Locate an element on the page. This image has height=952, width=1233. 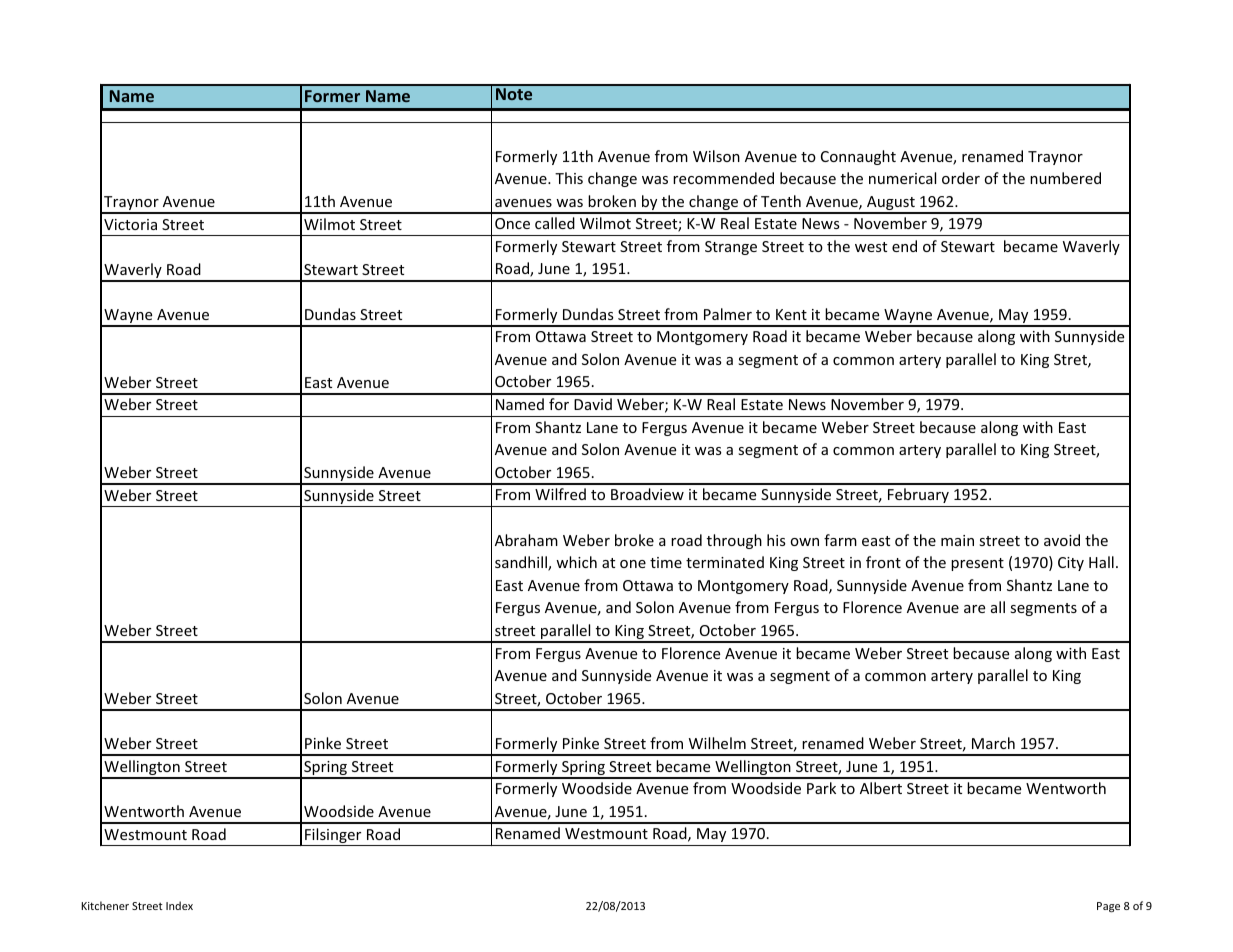
are is located at coordinates (974, 609).
